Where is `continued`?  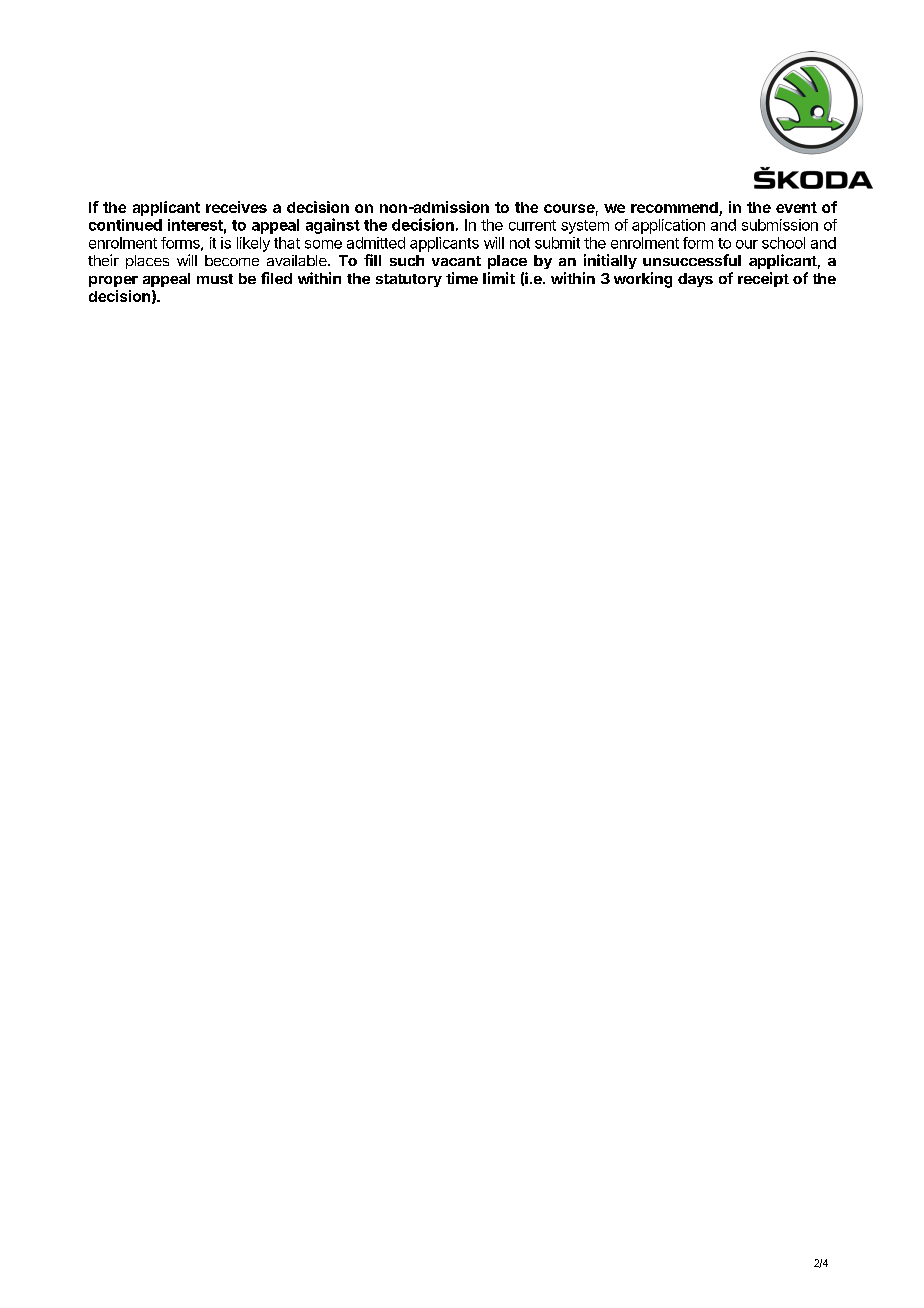 continued is located at coordinates (125, 225).
